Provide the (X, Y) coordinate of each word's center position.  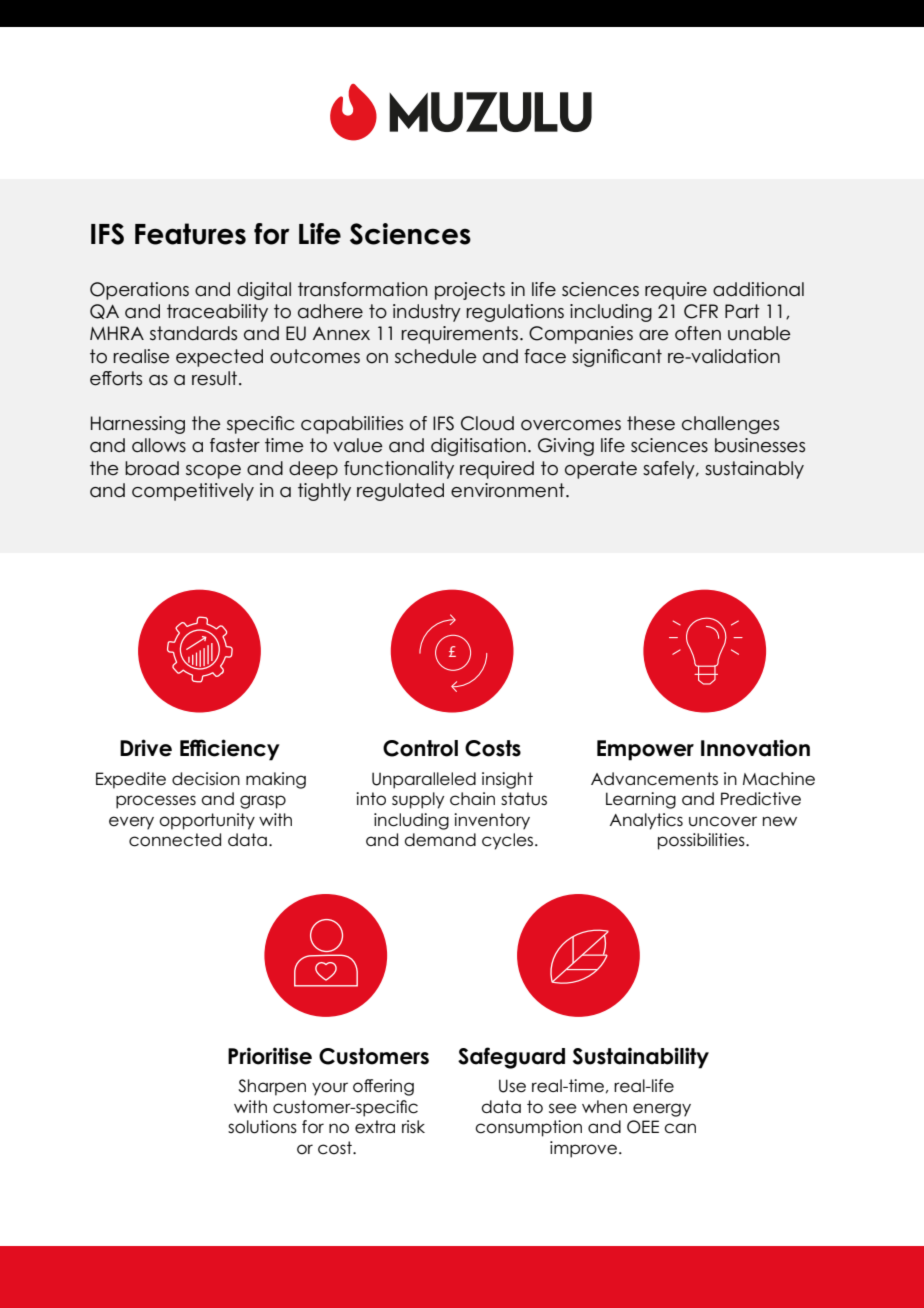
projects (470, 291)
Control (420, 748)
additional (758, 289)
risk (413, 1126)
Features (190, 234)
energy (662, 1110)
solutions (262, 1127)
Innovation (755, 748)
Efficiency (230, 750)
